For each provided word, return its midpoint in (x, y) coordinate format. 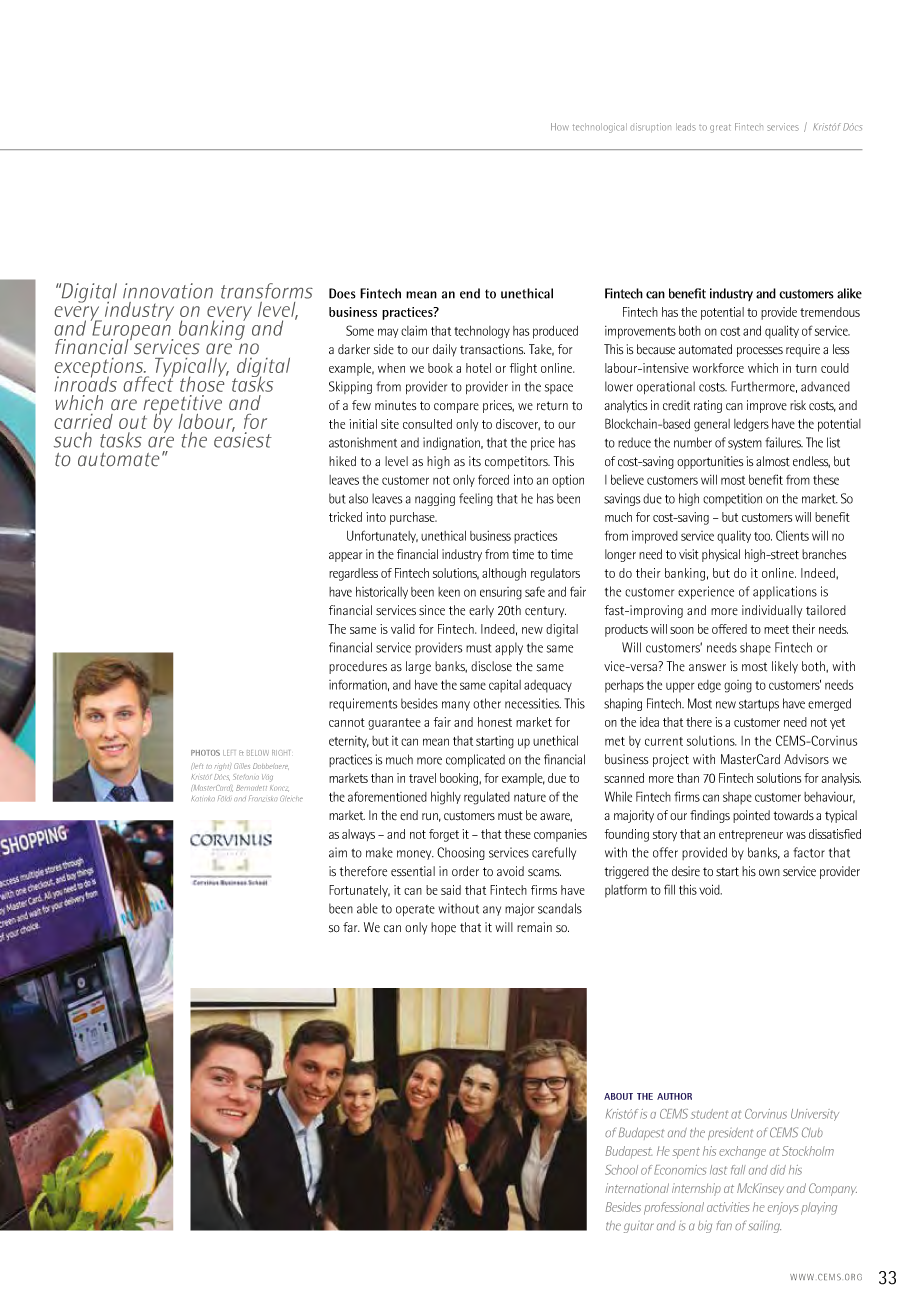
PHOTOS (205, 753)
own (769, 872)
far (351, 927)
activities (728, 1207)
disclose (491, 666)
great (720, 128)
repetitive (182, 406)
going (738, 686)
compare (456, 408)
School (621, 1170)
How (560, 127)
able (367, 908)
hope (443, 928)
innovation (168, 291)
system (745, 444)
